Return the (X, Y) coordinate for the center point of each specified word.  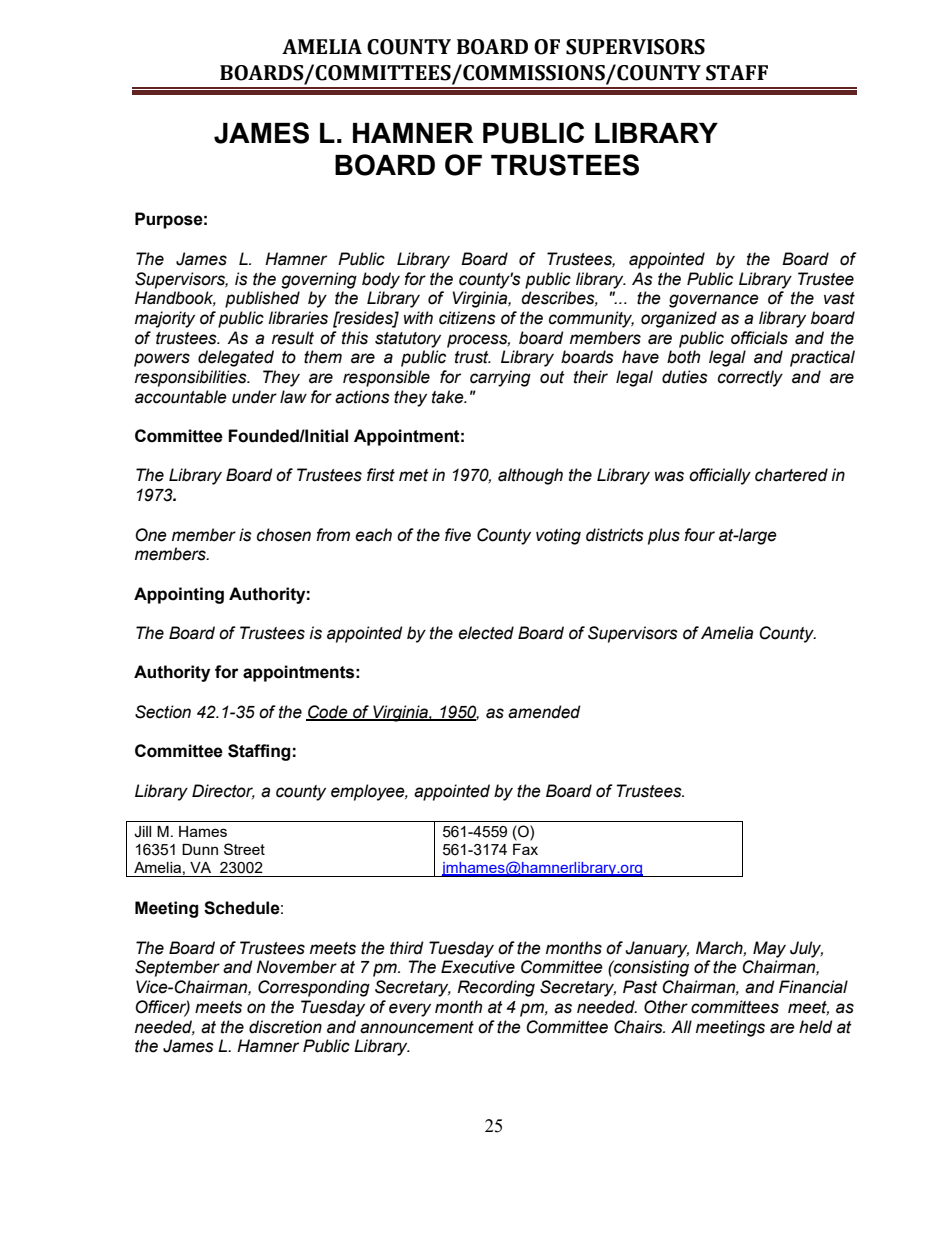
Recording (496, 988)
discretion (285, 1027)
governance (714, 301)
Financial (813, 987)
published (262, 299)
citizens (467, 318)
